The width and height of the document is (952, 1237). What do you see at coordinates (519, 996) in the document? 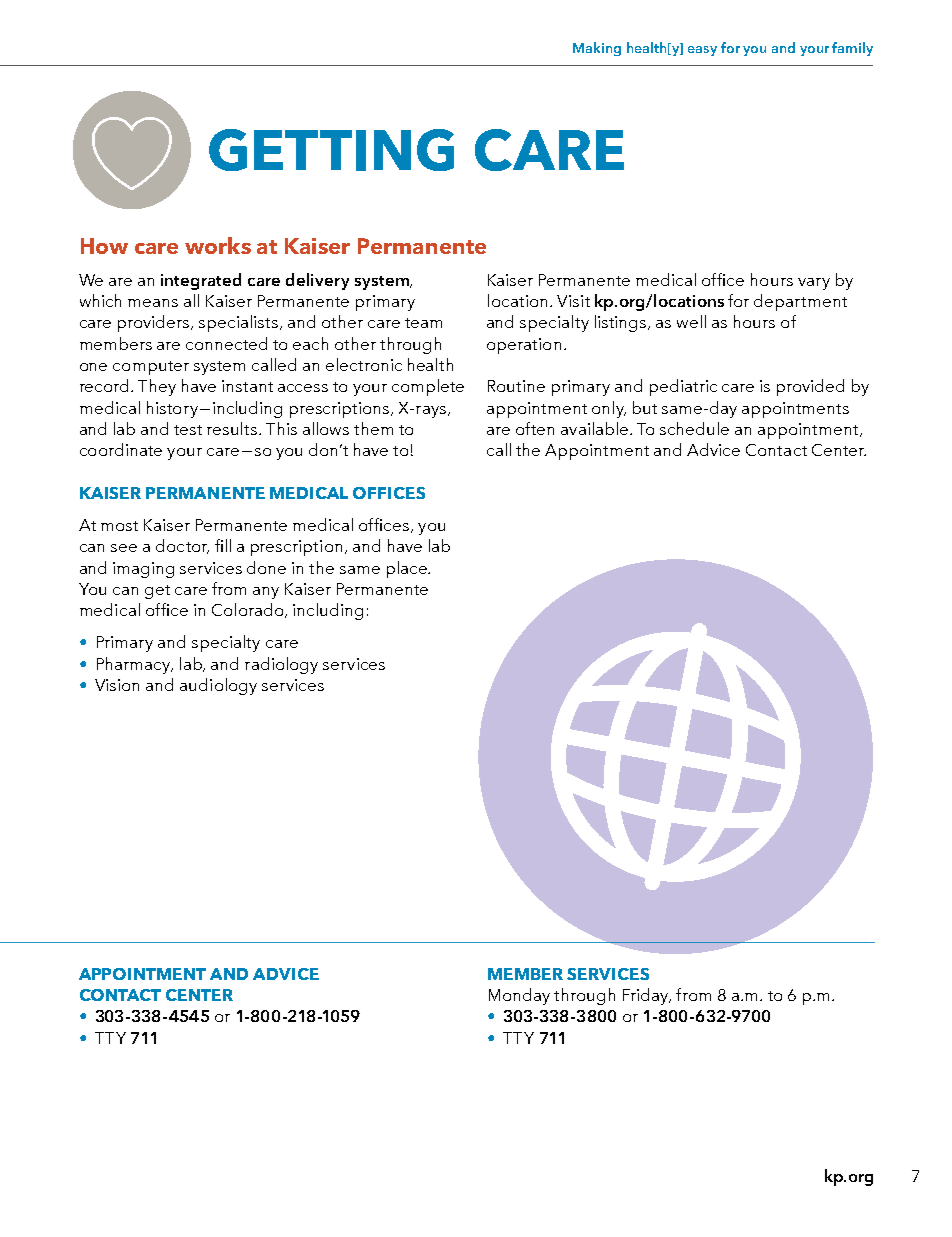
I see `Monday` at bounding box center [519, 996].
